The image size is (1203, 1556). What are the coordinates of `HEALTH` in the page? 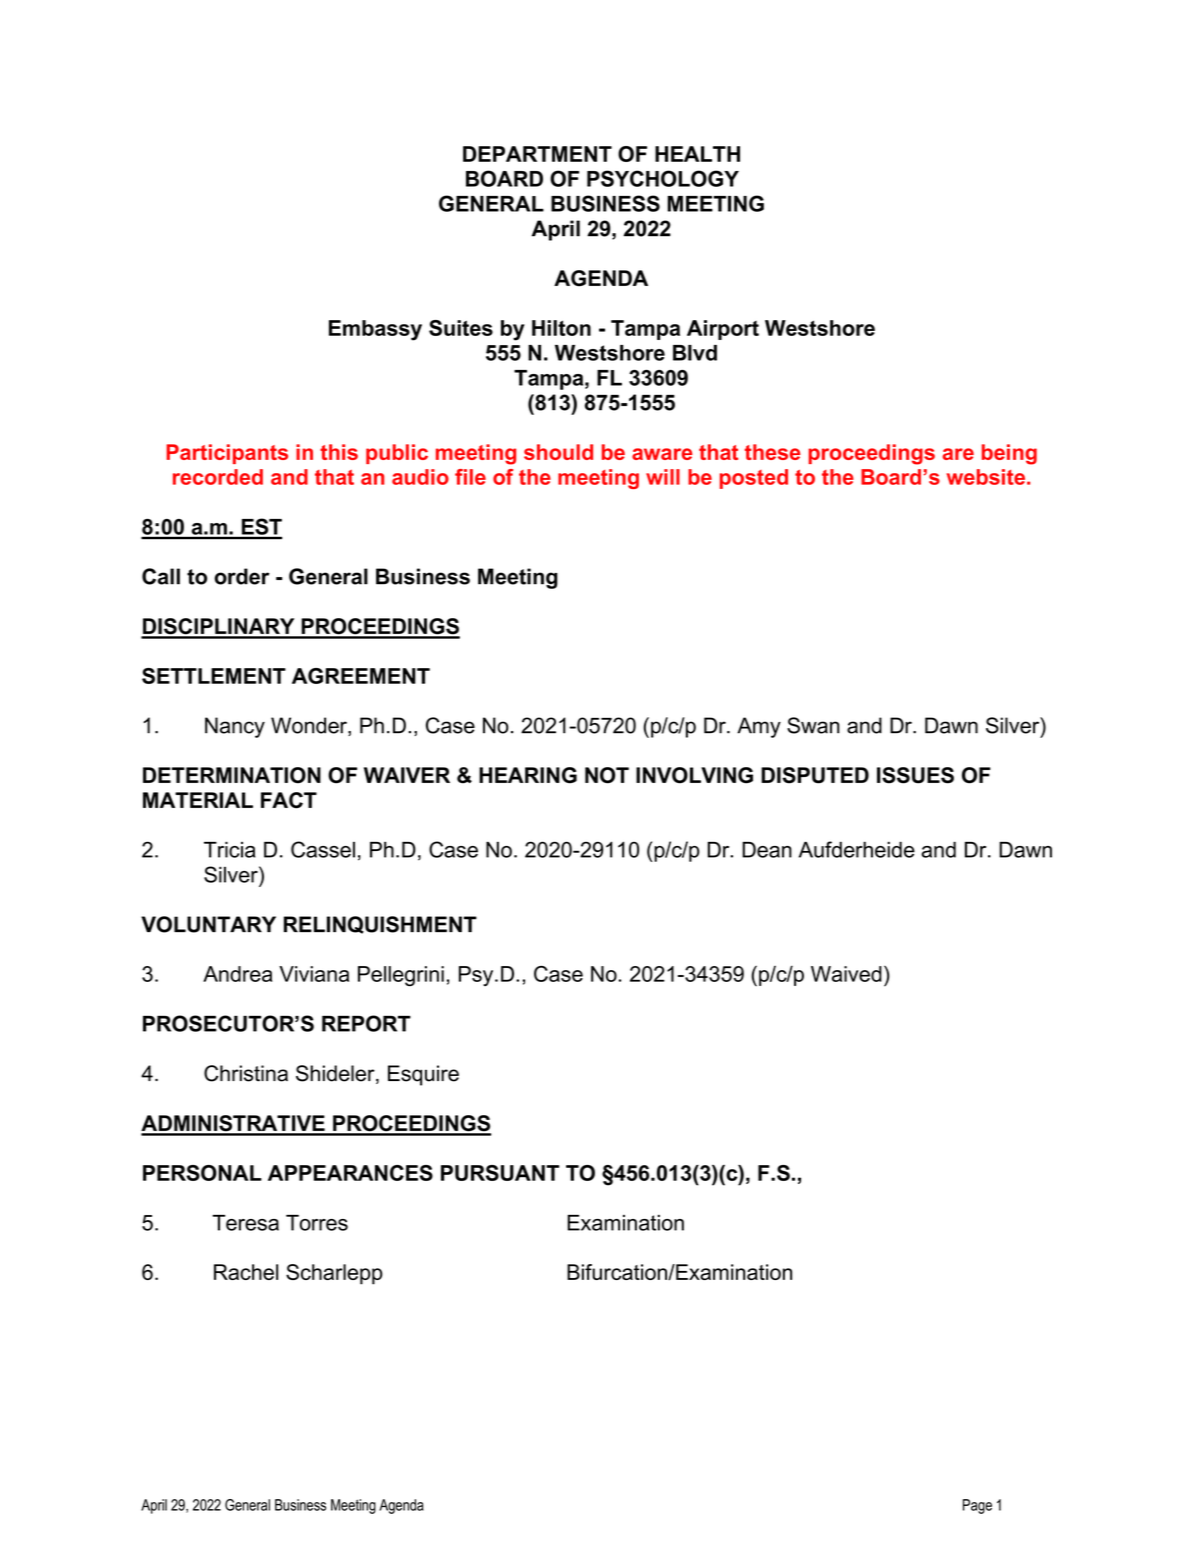 It's located at (697, 154).
